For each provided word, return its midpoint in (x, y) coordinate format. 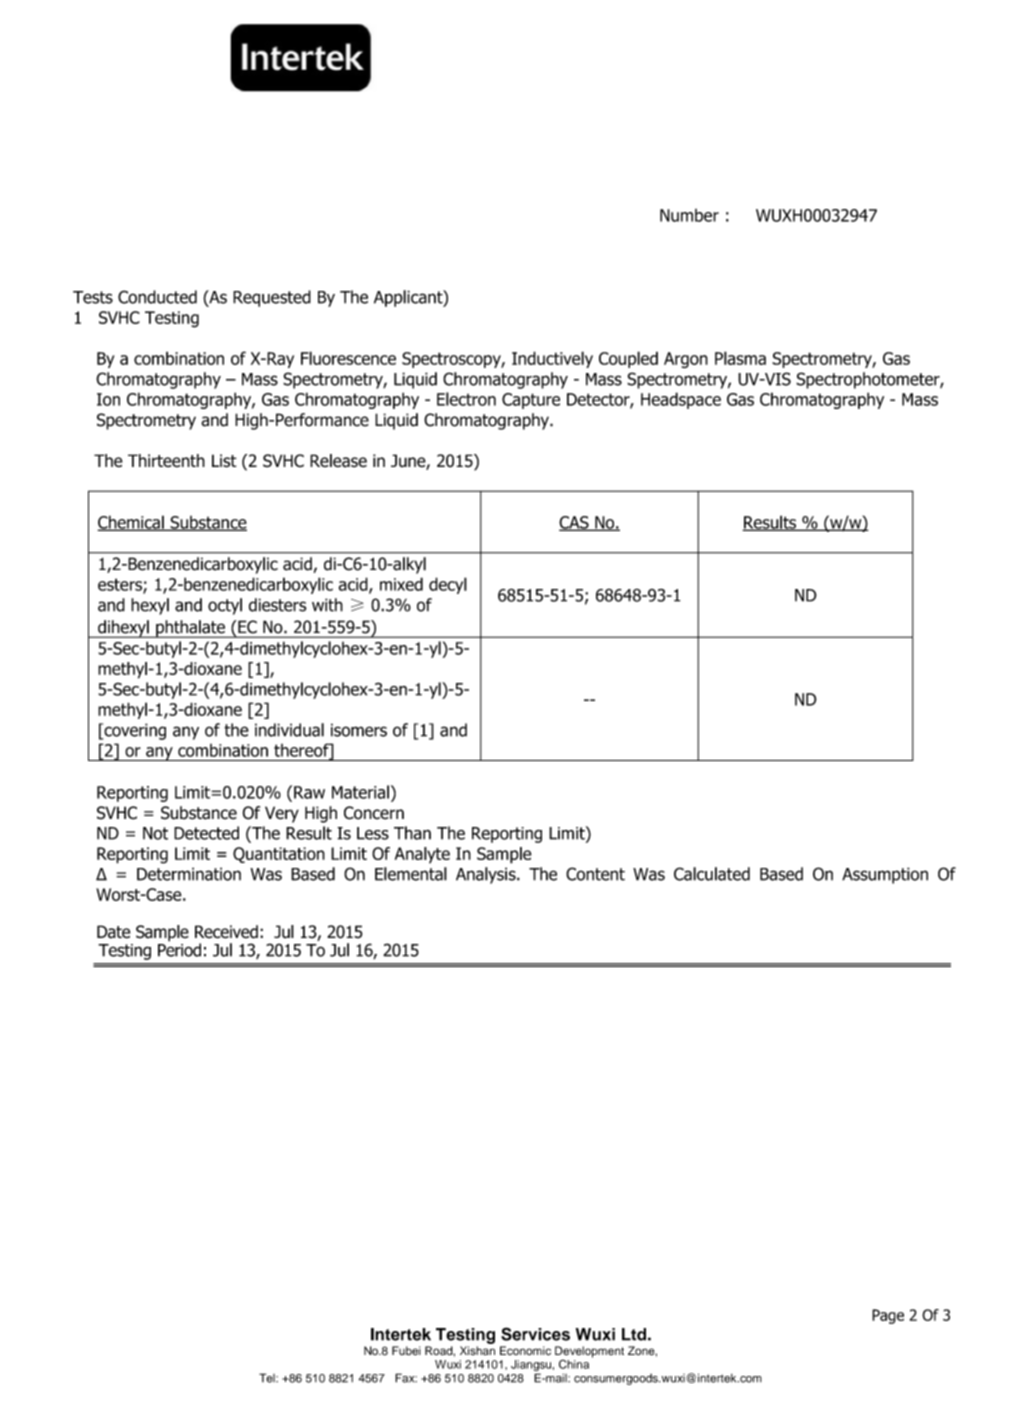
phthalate (190, 629)
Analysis (487, 875)
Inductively (552, 359)
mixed (401, 584)
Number (689, 215)
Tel (268, 1378)
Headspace (681, 400)
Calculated (712, 874)
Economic (525, 1351)
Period (179, 949)
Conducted (157, 297)
